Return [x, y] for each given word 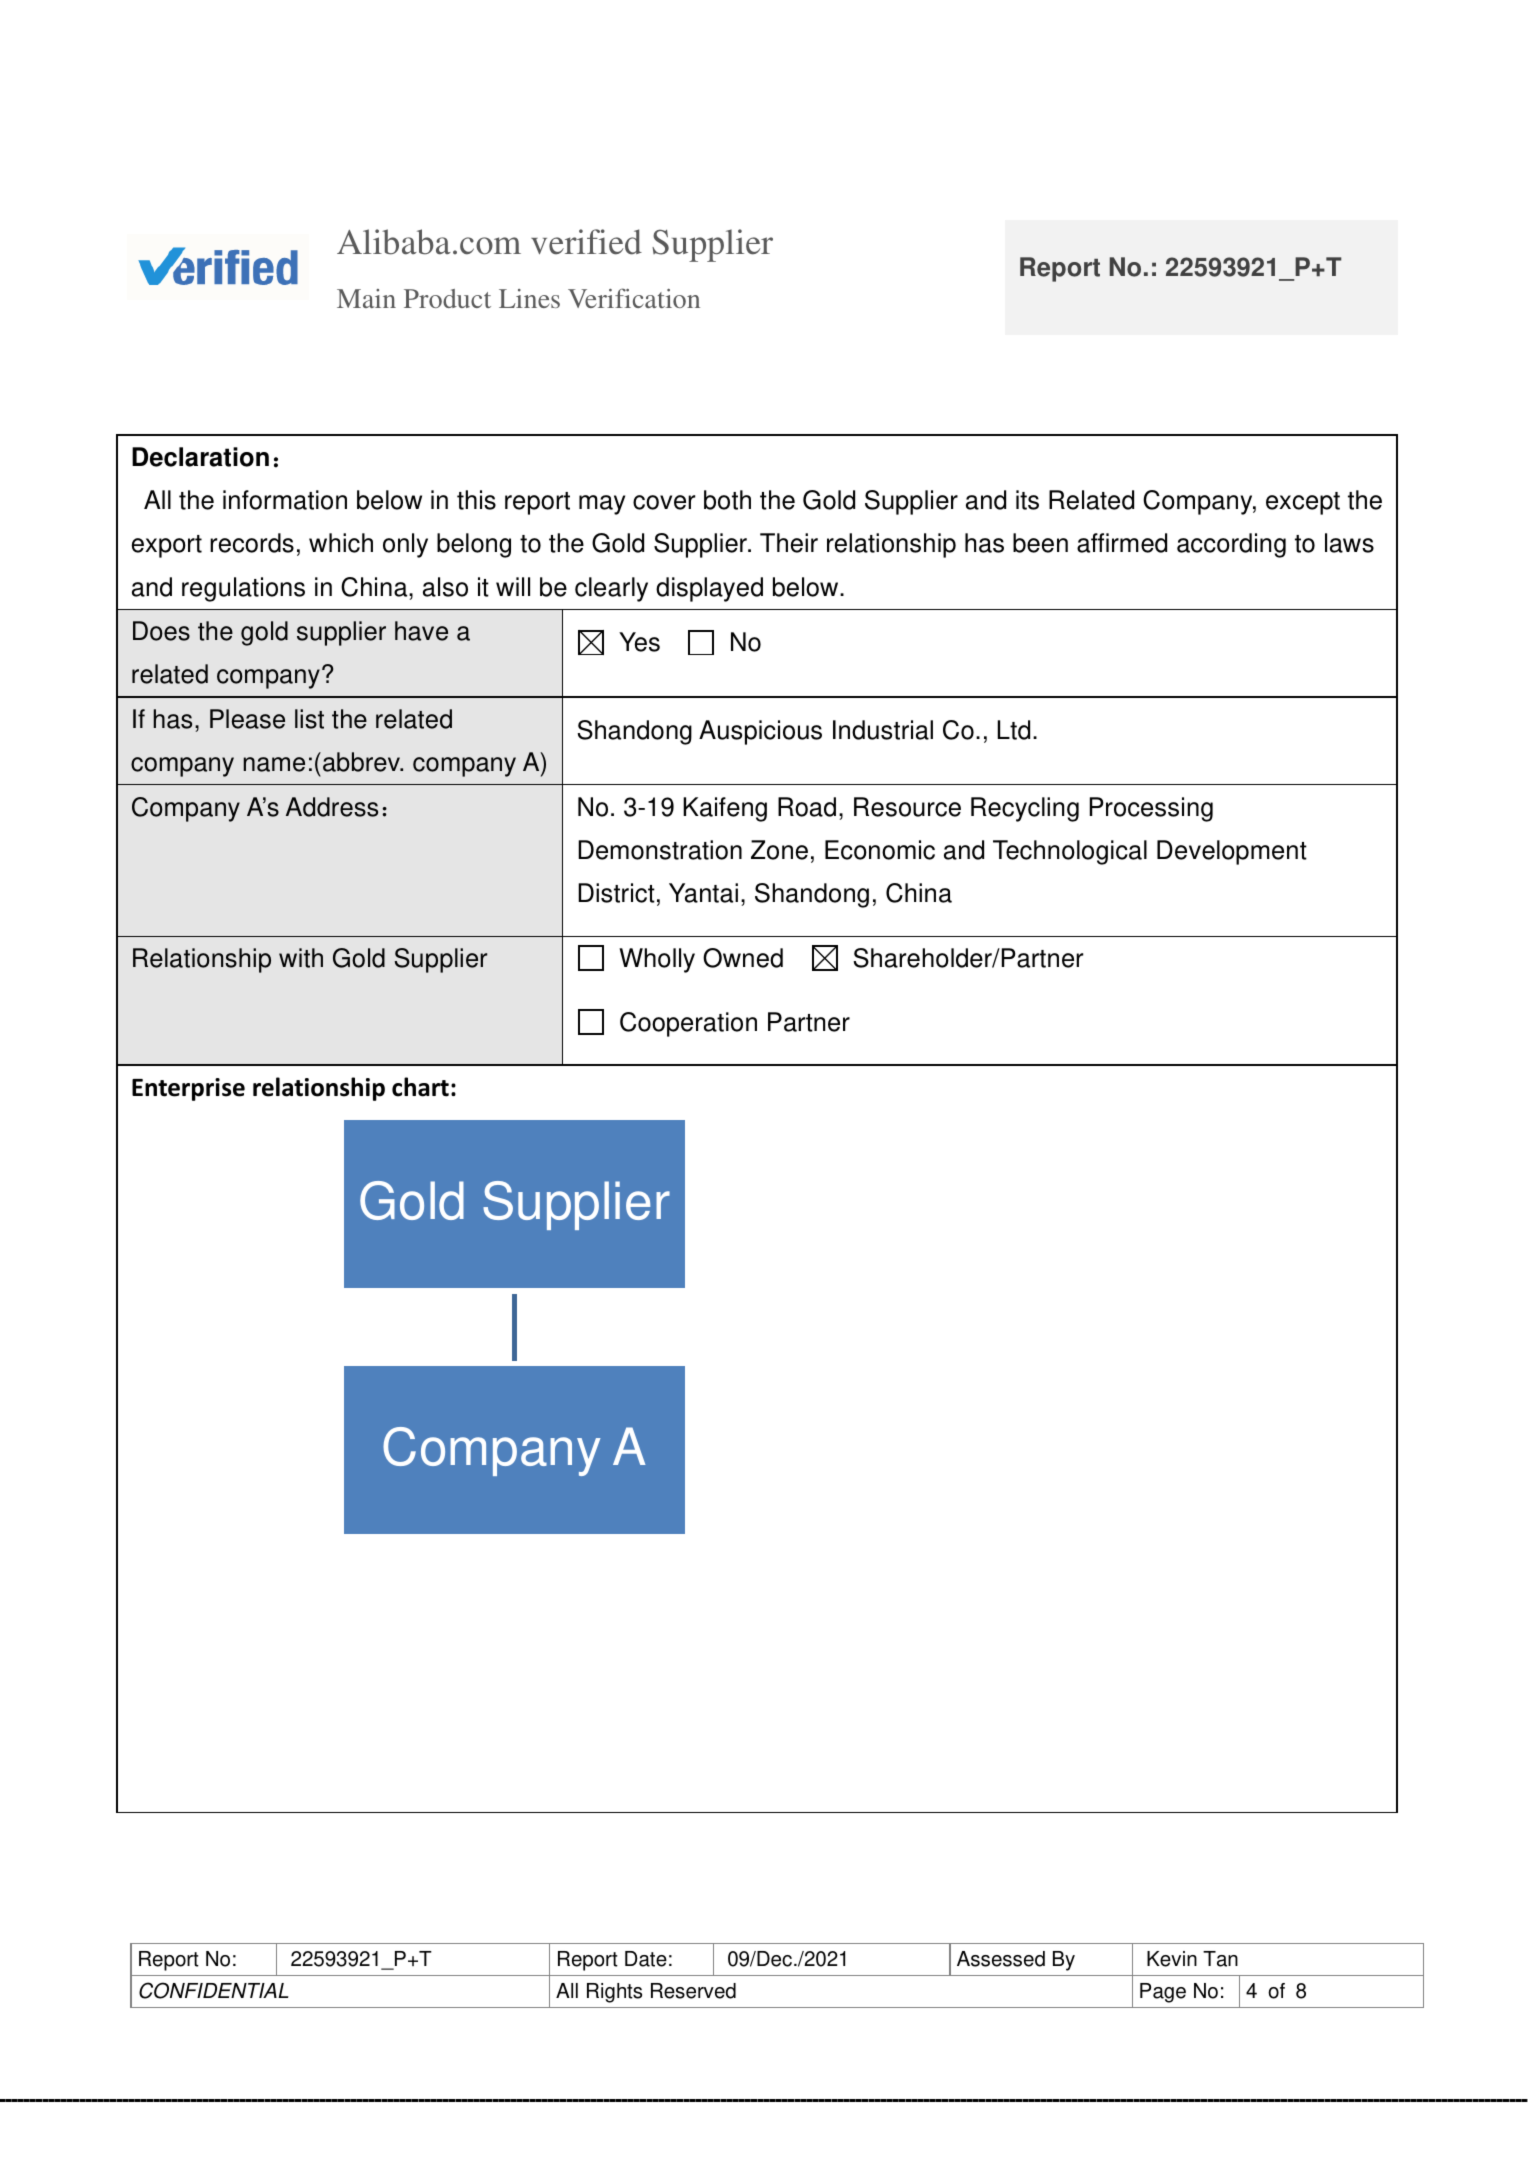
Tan [1220, 1959]
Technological [1070, 852]
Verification [634, 298]
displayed [709, 589]
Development [1232, 852]
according [1231, 545]
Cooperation [688, 1024]
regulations [243, 589]
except [1303, 503]
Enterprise [188, 1089]
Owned [743, 958]
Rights [614, 1993]
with [301, 958]
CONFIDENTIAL [214, 1990]
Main [366, 298]
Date [646, 1959]
